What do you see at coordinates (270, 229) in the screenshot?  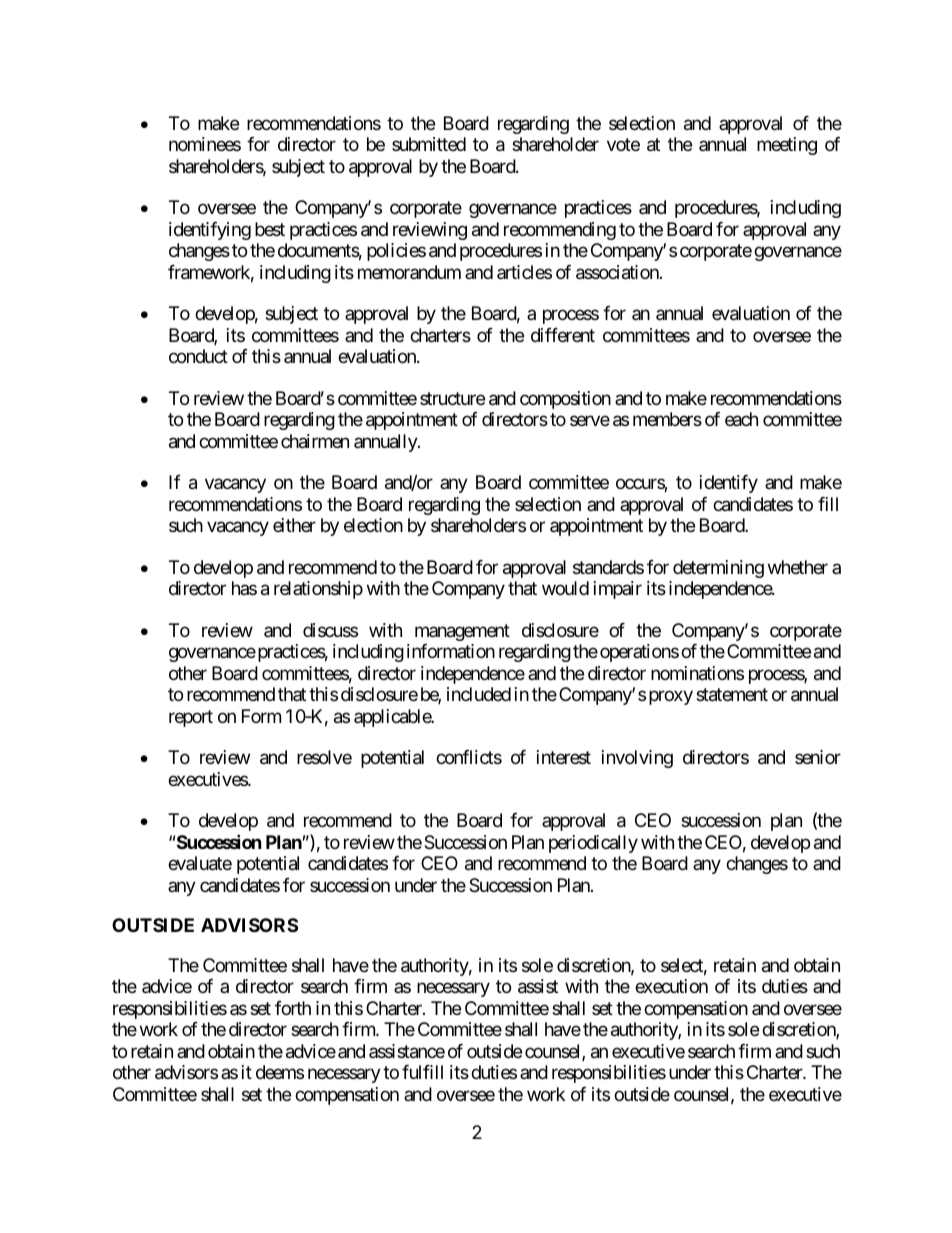 I see `best` at bounding box center [270, 229].
